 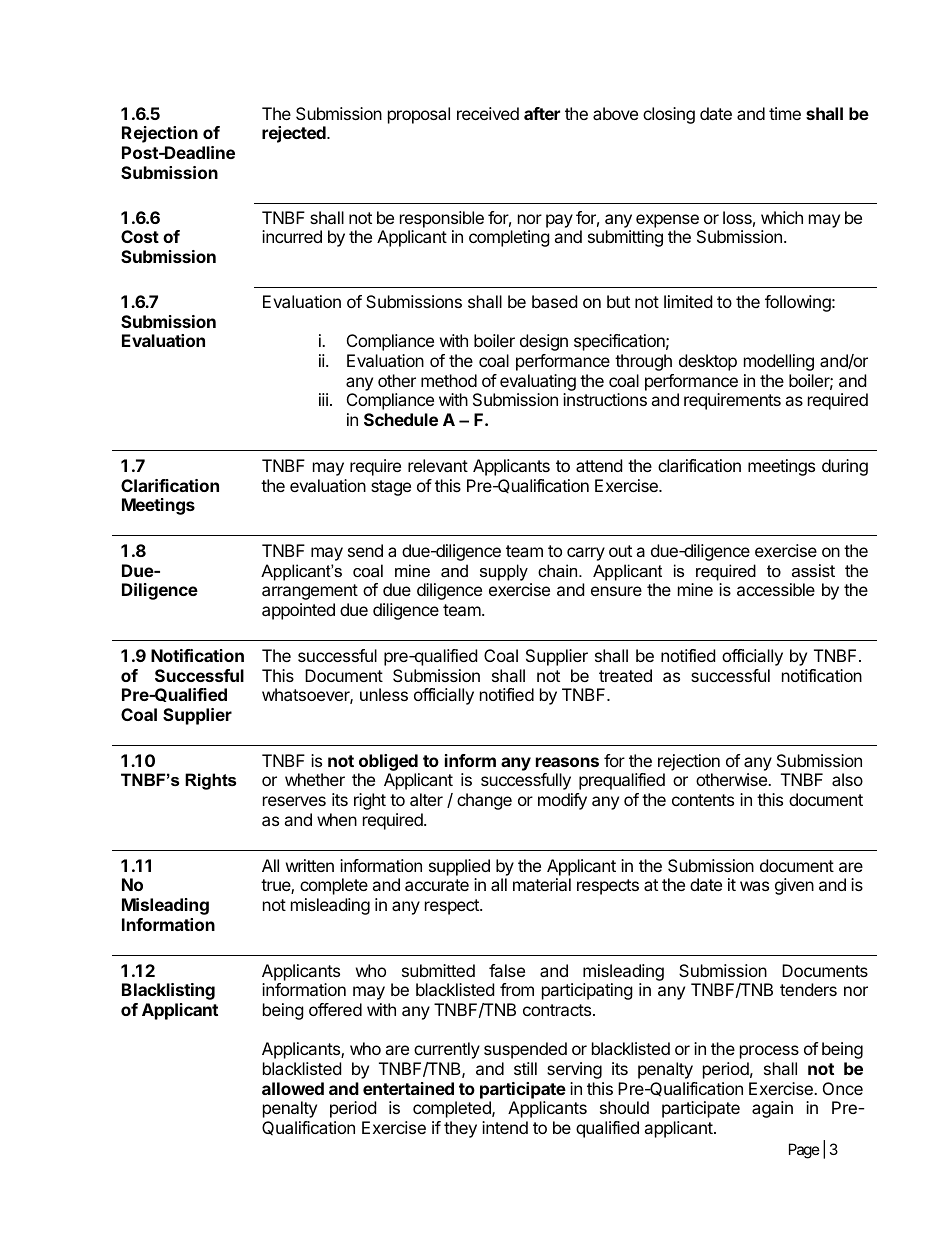 What do you see at coordinates (504, 572) in the screenshot?
I see `supply` at bounding box center [504, 572].
